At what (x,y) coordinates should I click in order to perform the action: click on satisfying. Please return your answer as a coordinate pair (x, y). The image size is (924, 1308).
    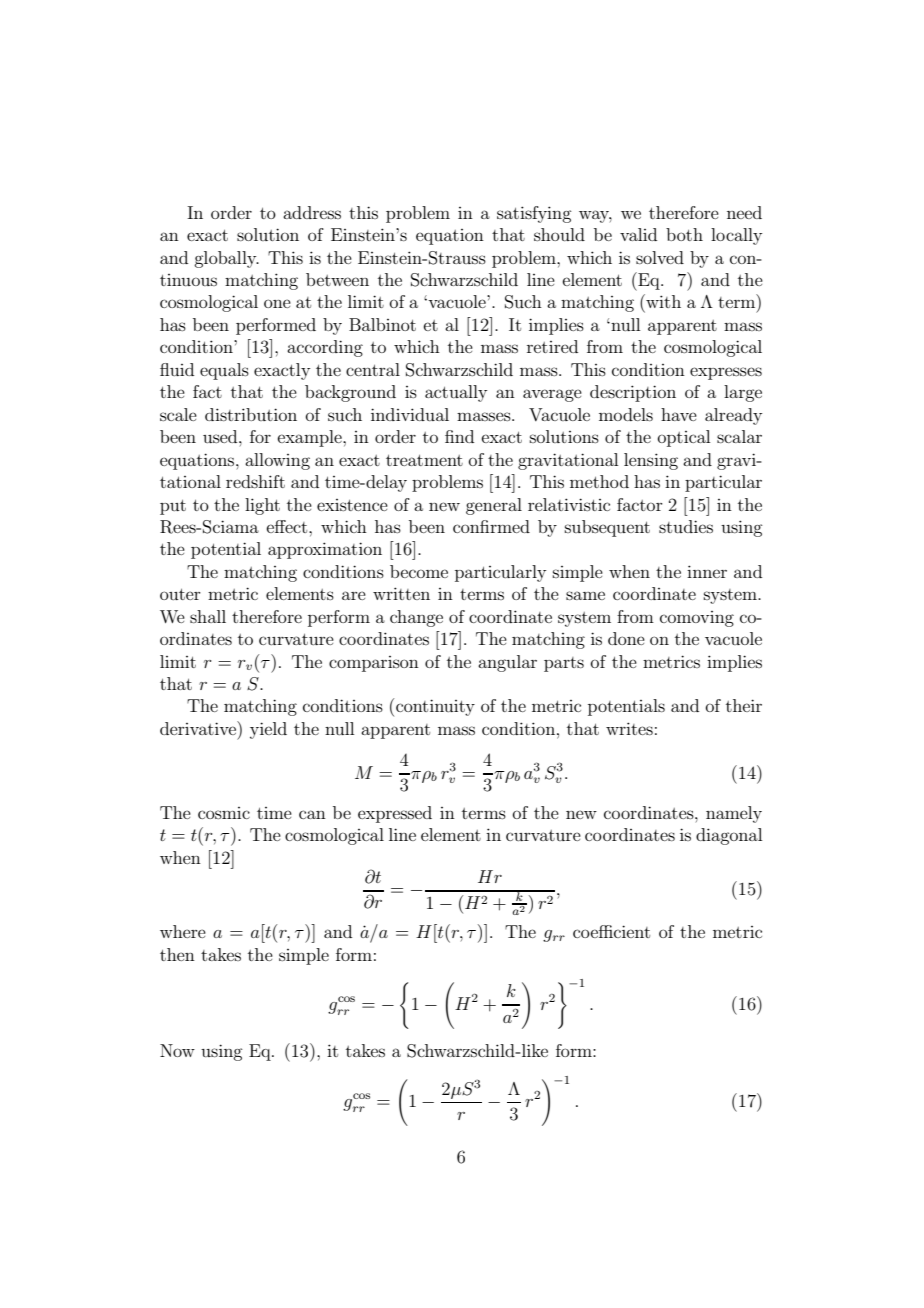
    Looking at the image, I should click on (534, 214).
